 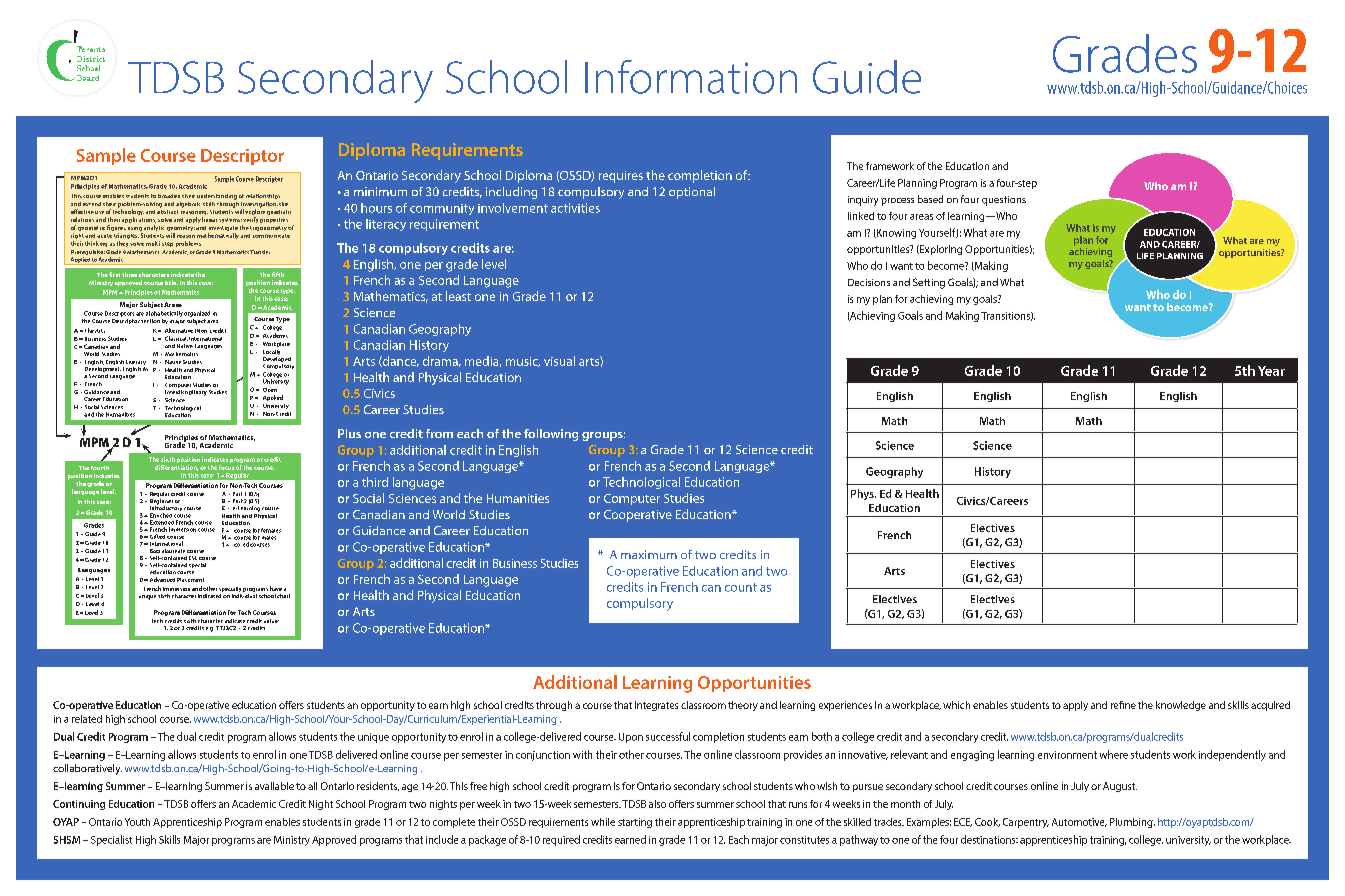 What do you see at coordinates (283, 596) in the screenshot?
I see `chart` at bounding box center [283, 596].
